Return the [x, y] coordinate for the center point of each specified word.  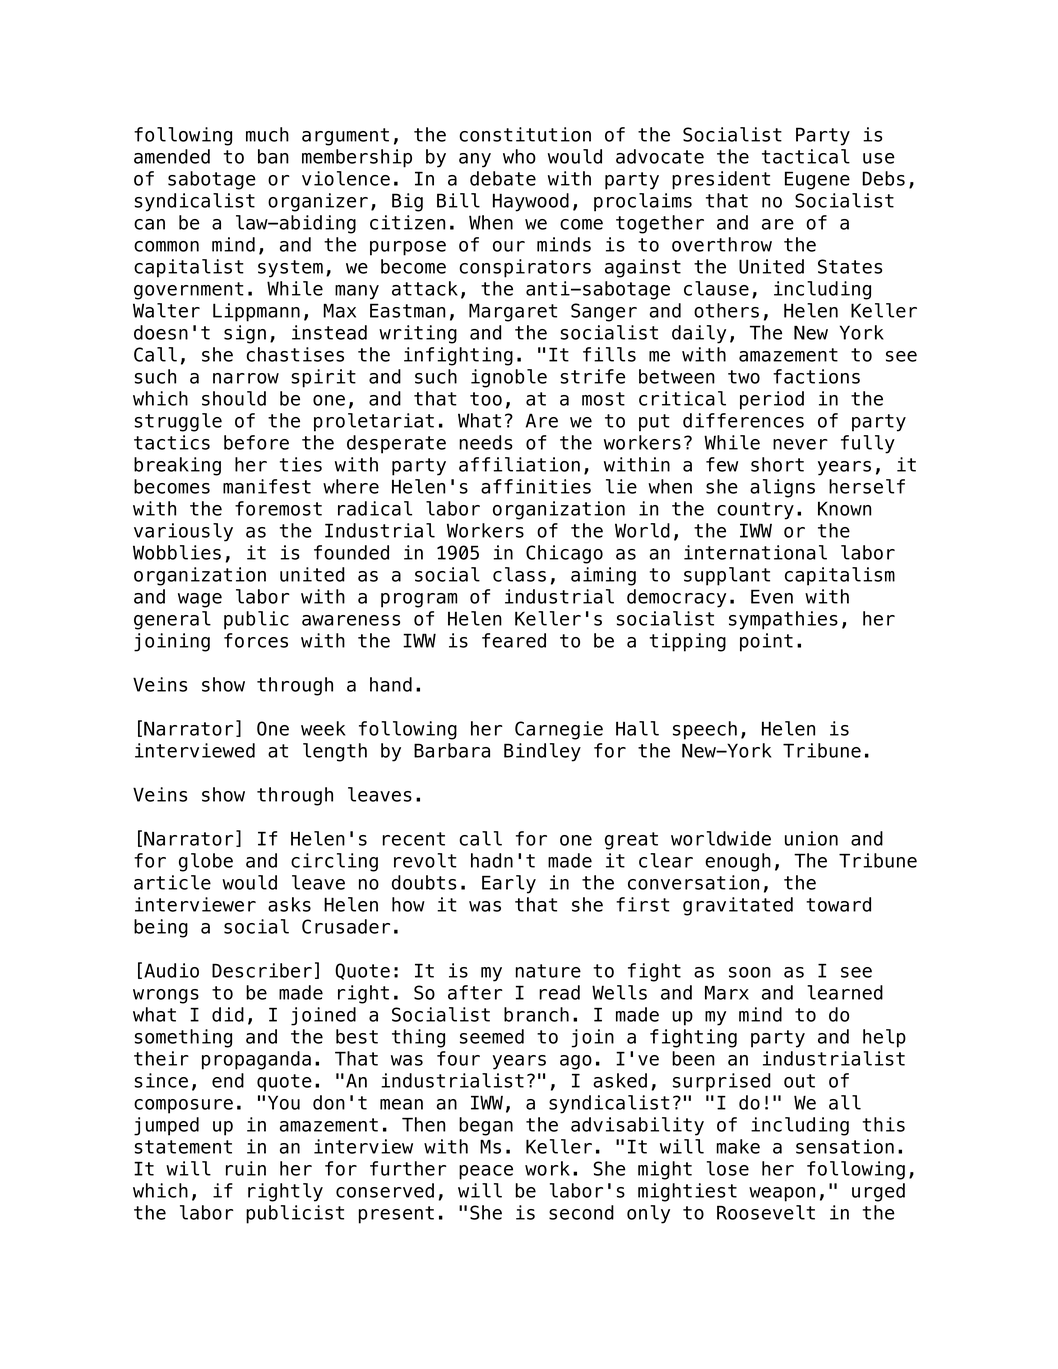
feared [514, 640]
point [766, 642]
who [519, 156]
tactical [806, 156]
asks [289, 904]
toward [838, 904]
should [234, 398]
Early [509, 884]
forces [256, 640]
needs [486, 442]
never [800, 444]
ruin [246, 1168]
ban [273, 156]
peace [486, 1172]
